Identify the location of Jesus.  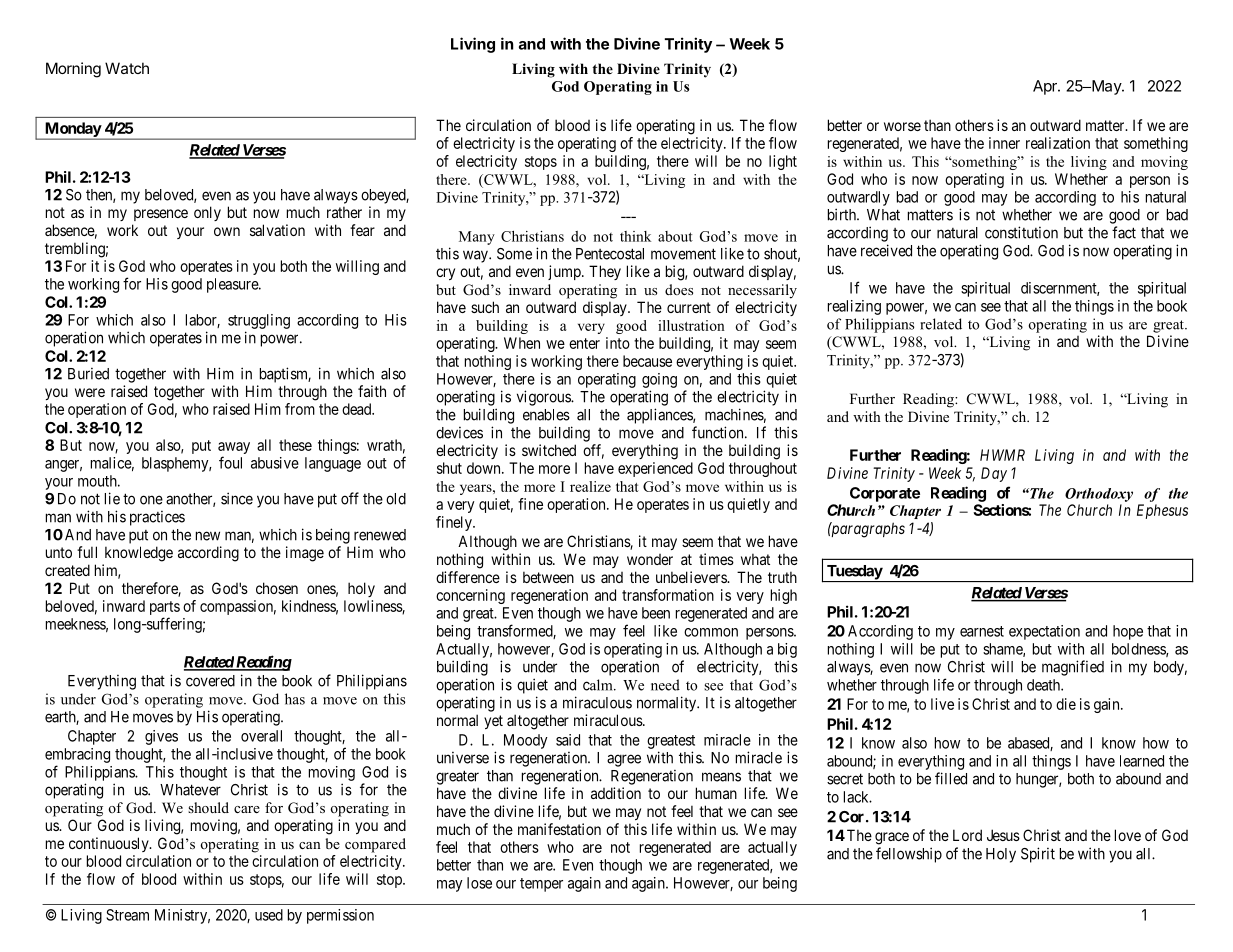
(1003, 835).
